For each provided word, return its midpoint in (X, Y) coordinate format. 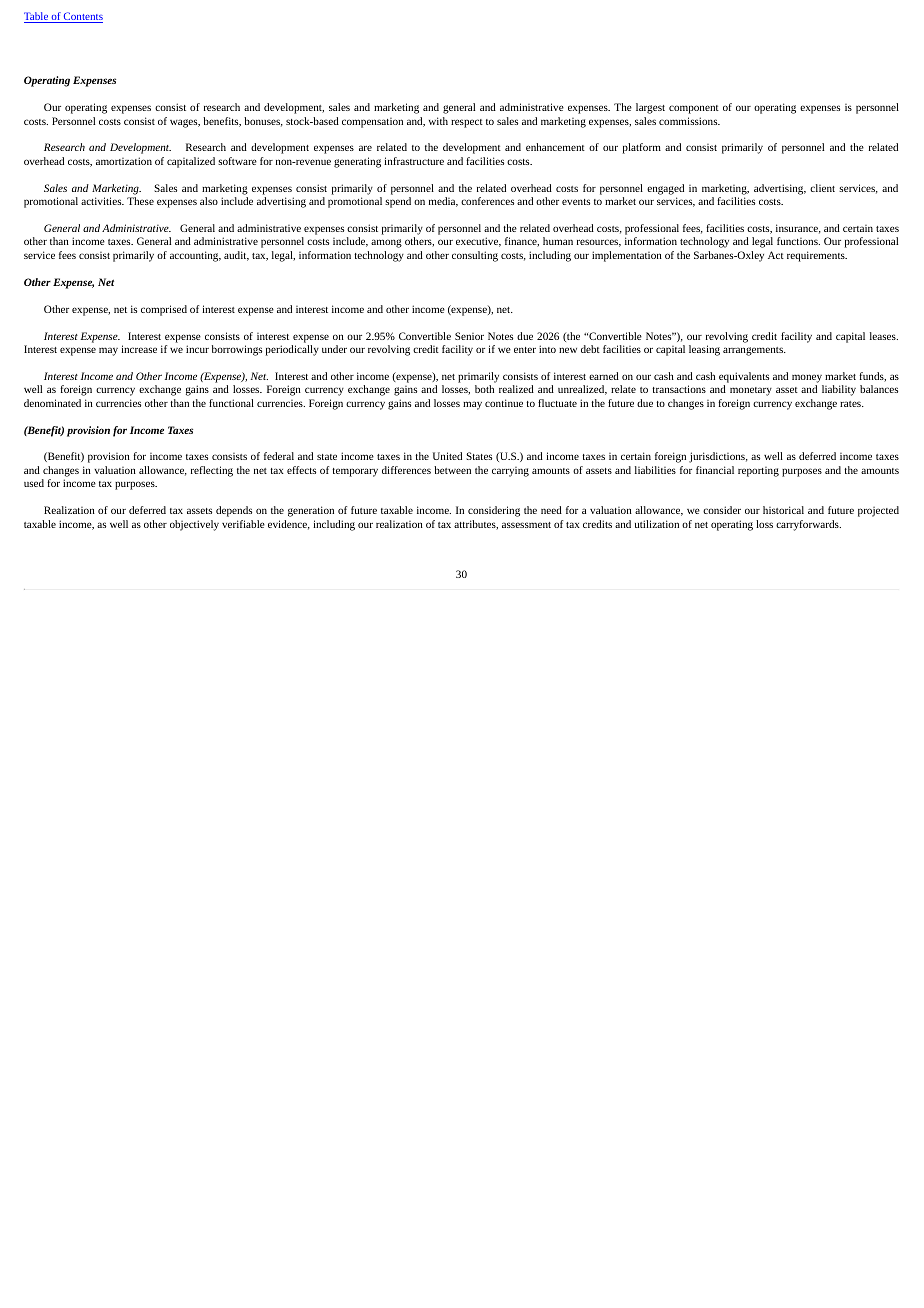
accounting (195, 256)
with (438, 121)
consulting (475, 256)
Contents (82, 17)
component (694, 109)
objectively (194, 525)
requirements (817, 256)
